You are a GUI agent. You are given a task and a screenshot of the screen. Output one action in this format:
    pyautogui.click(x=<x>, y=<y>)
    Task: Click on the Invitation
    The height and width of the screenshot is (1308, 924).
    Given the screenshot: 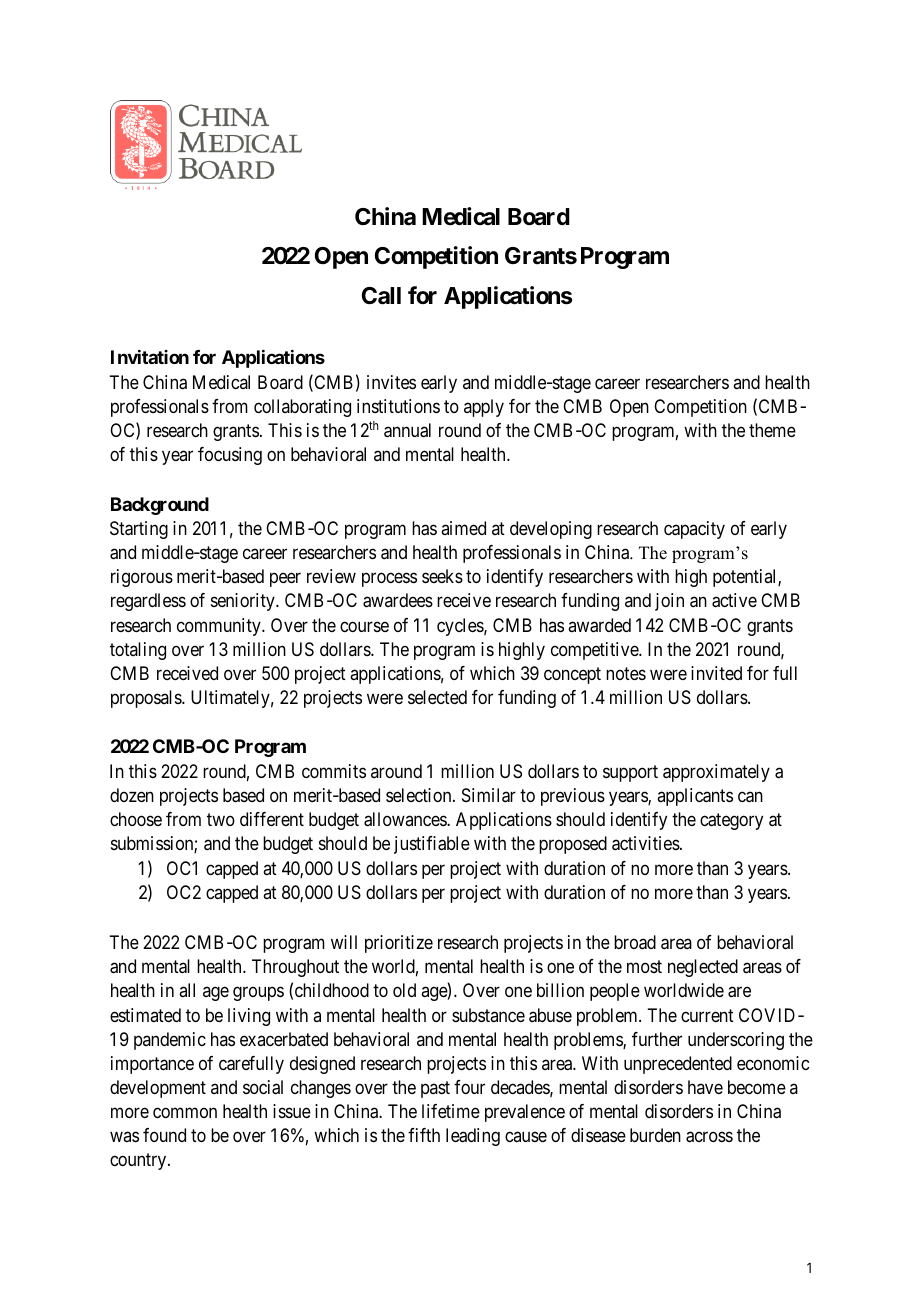 What is the action you would take?
    pyautogui.click(x=150, y=357)
